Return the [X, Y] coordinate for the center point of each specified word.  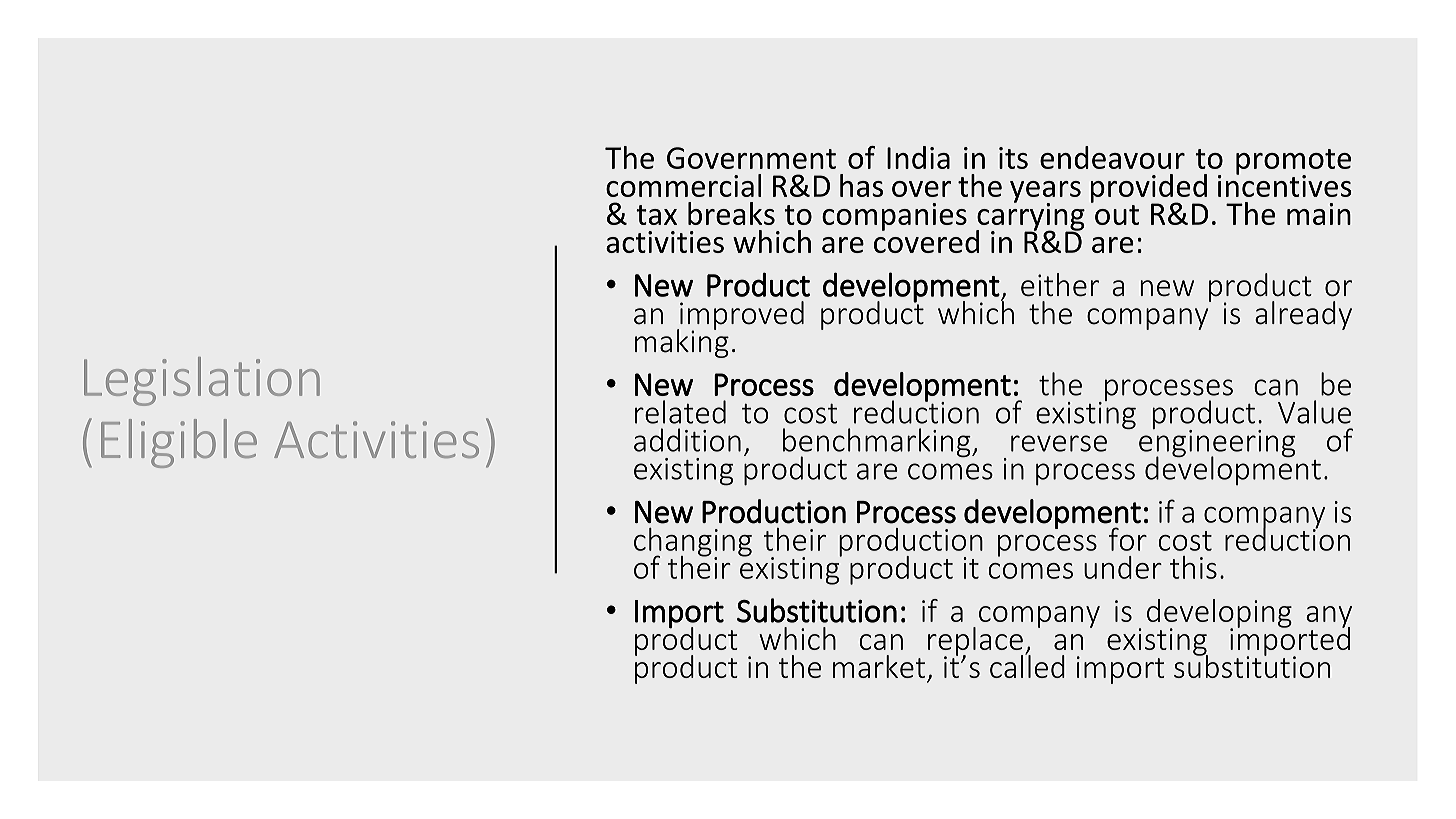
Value [1314, 412]
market [879, 666]
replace [975, 642]
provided [1149, 189]
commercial [683, 185]
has [861, 185]
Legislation [202, 381]
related [680, 412]
